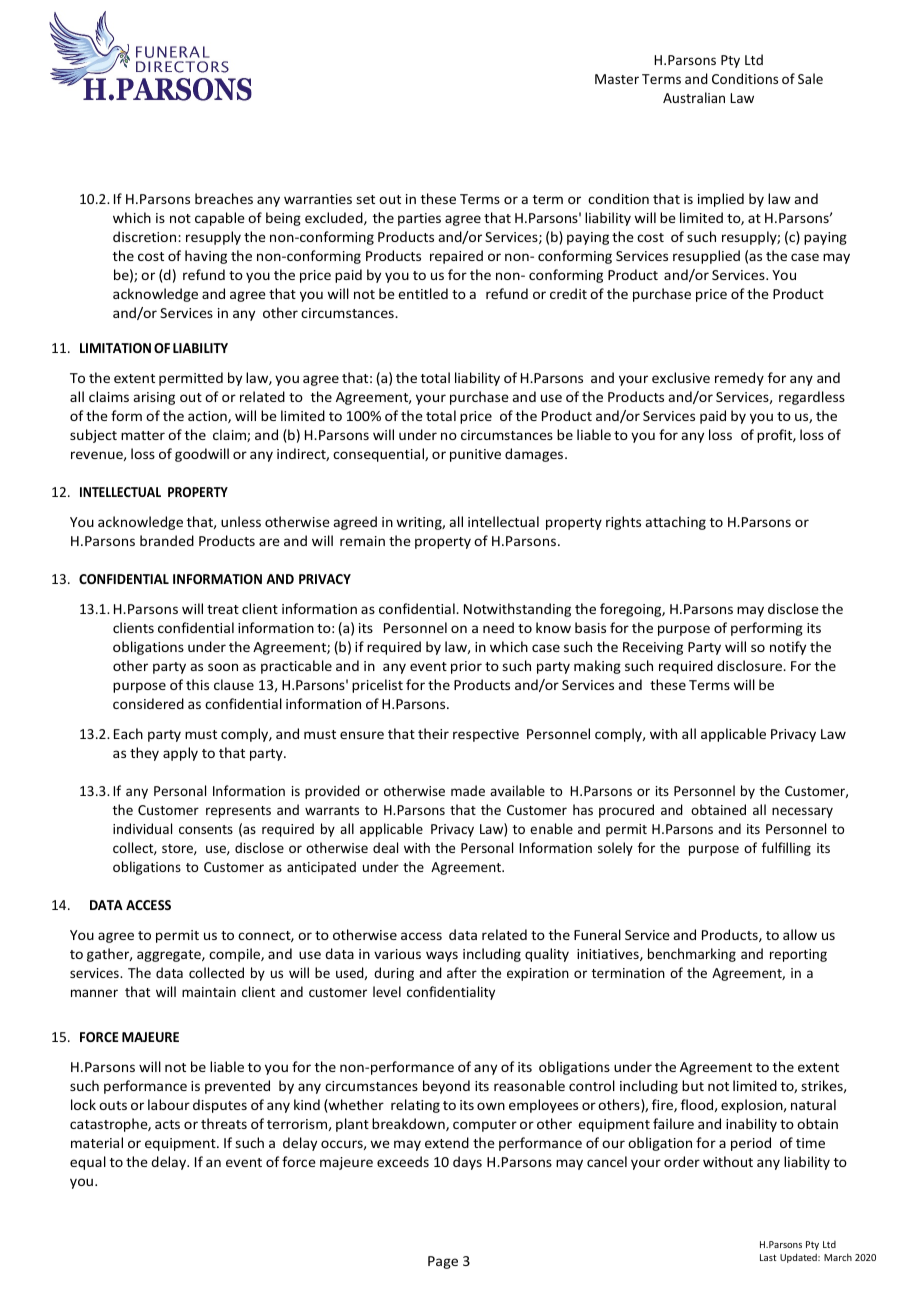  What do you see at coordinates (154, 398) in the screenshot?
I see `arising` at bounding box center [154, 398].
